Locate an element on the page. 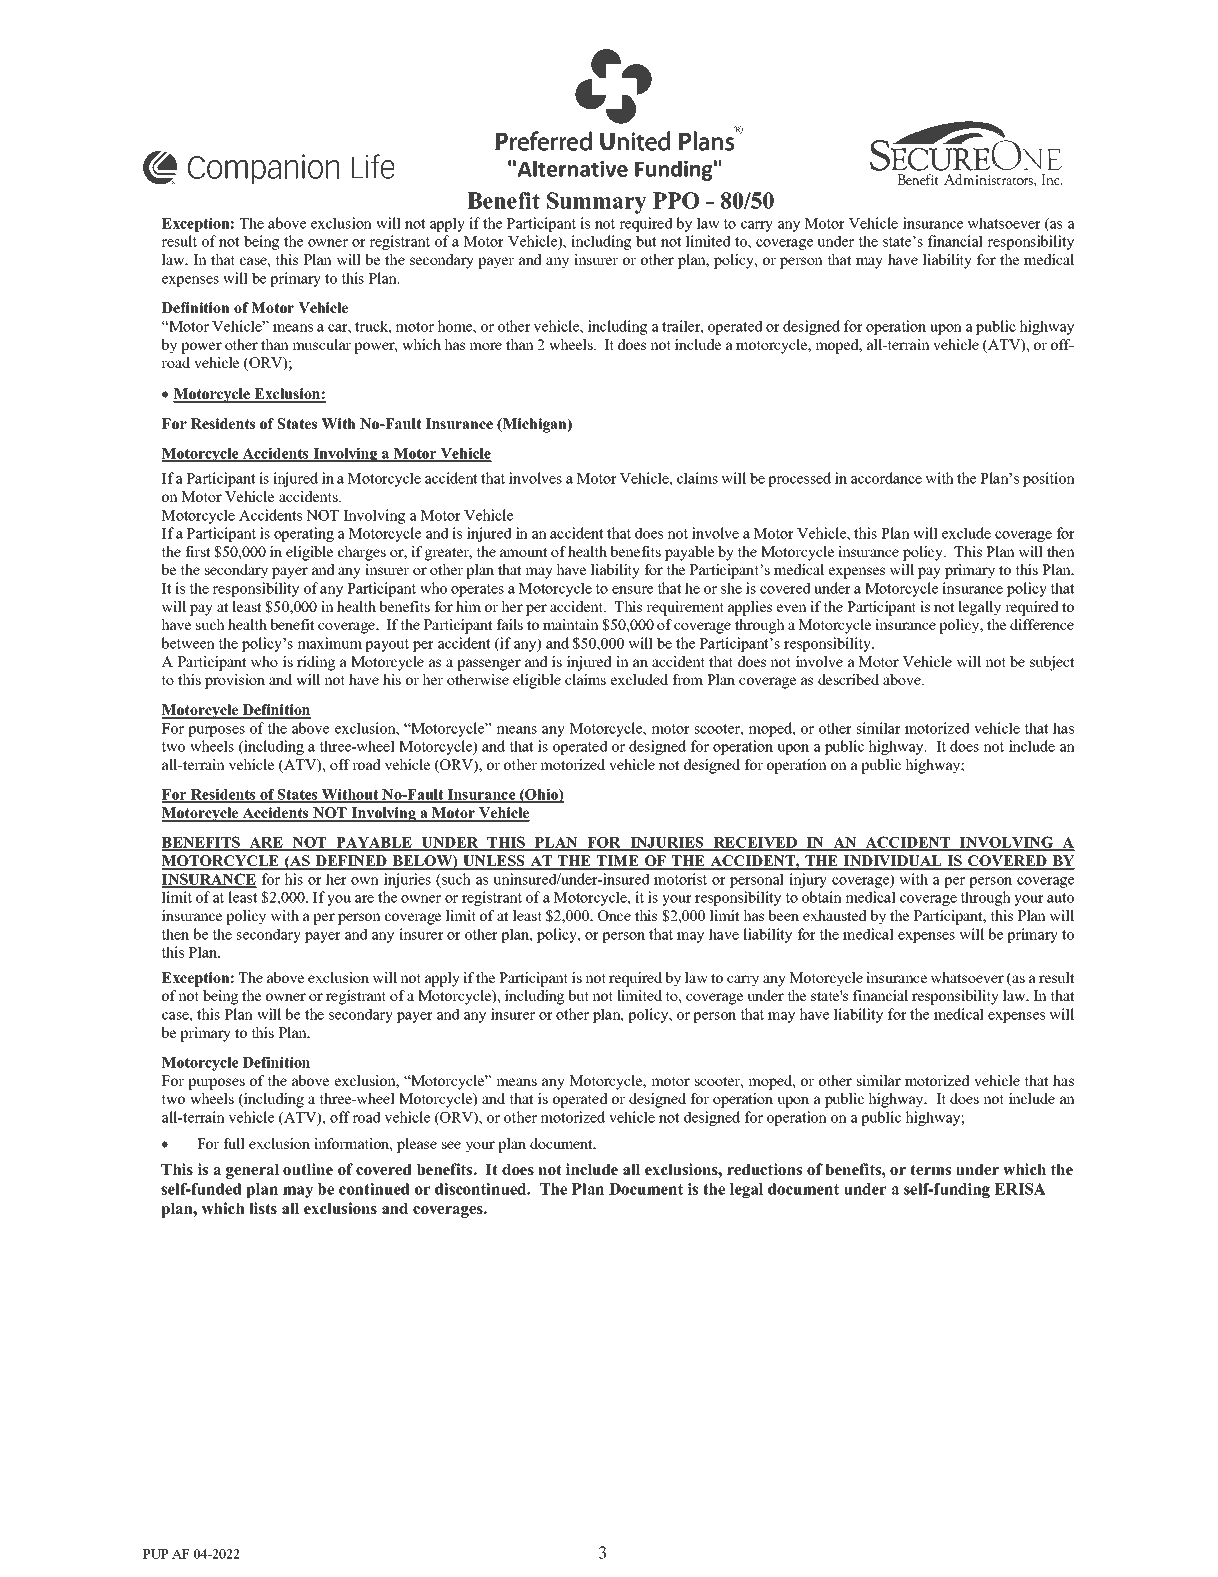  subject is located at coordinates (1052, 663).
